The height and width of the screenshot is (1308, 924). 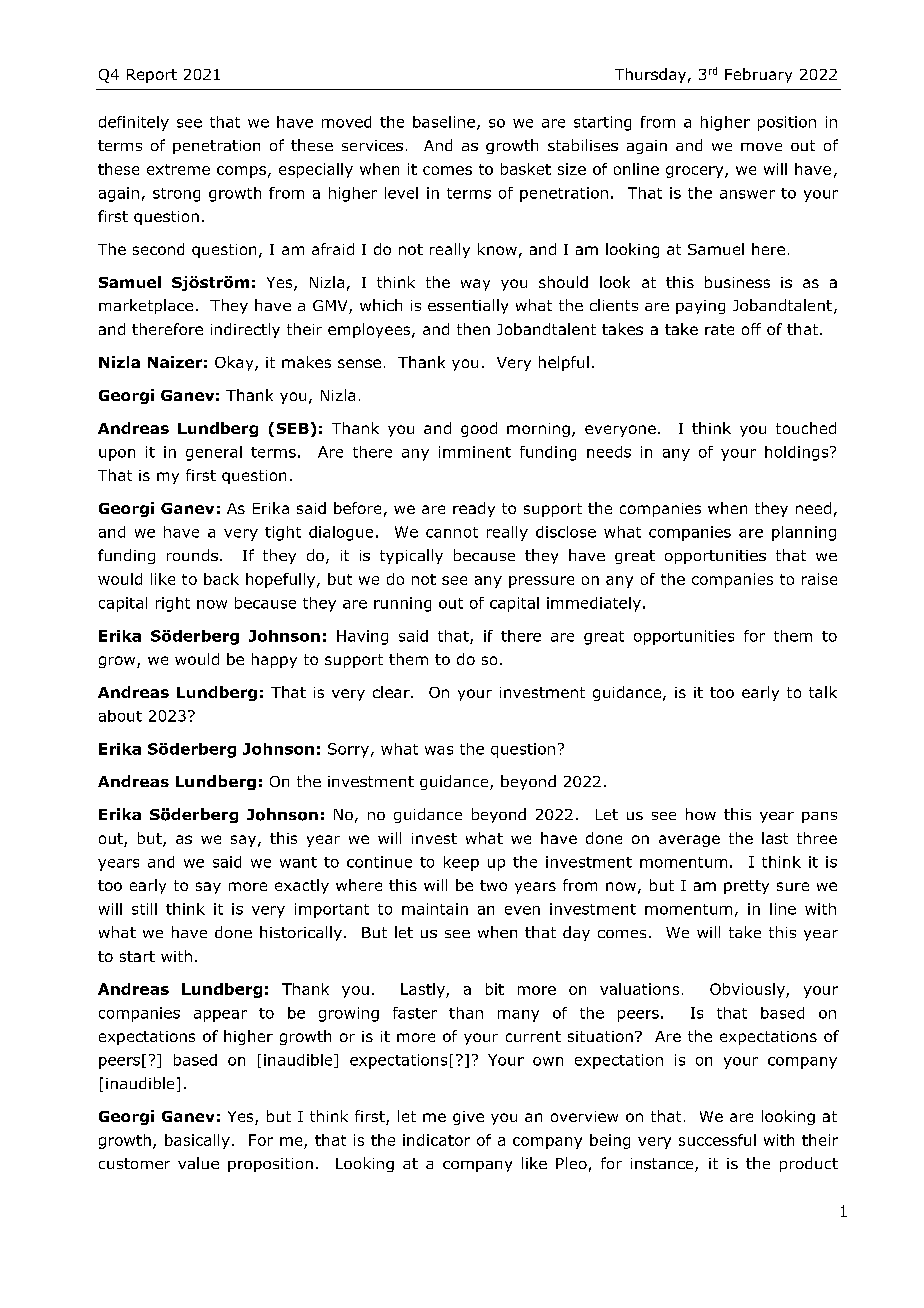 I want to click on keep, so click(x=461, y=863).
